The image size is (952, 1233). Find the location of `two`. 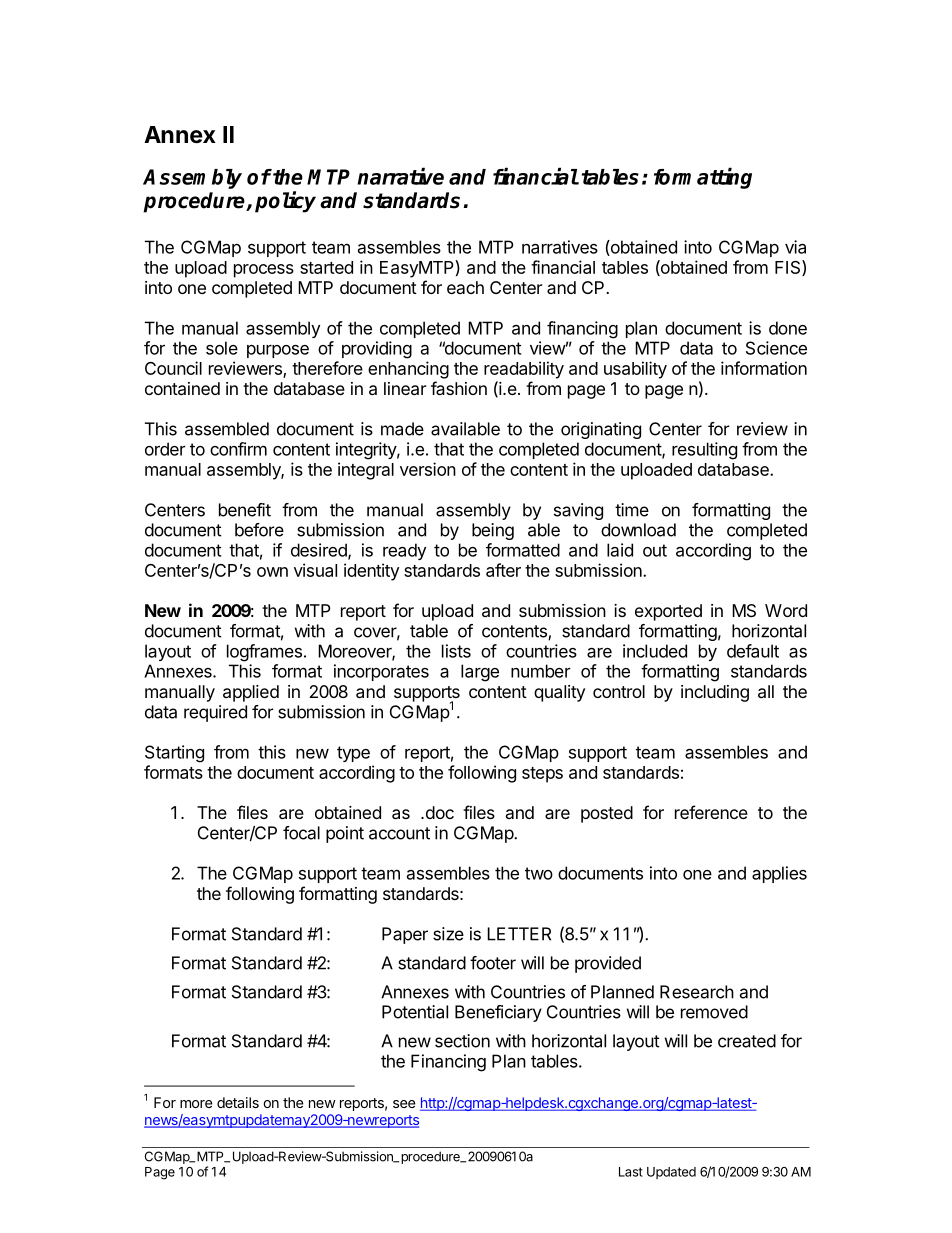

two is located at coordinates (539, 873).
